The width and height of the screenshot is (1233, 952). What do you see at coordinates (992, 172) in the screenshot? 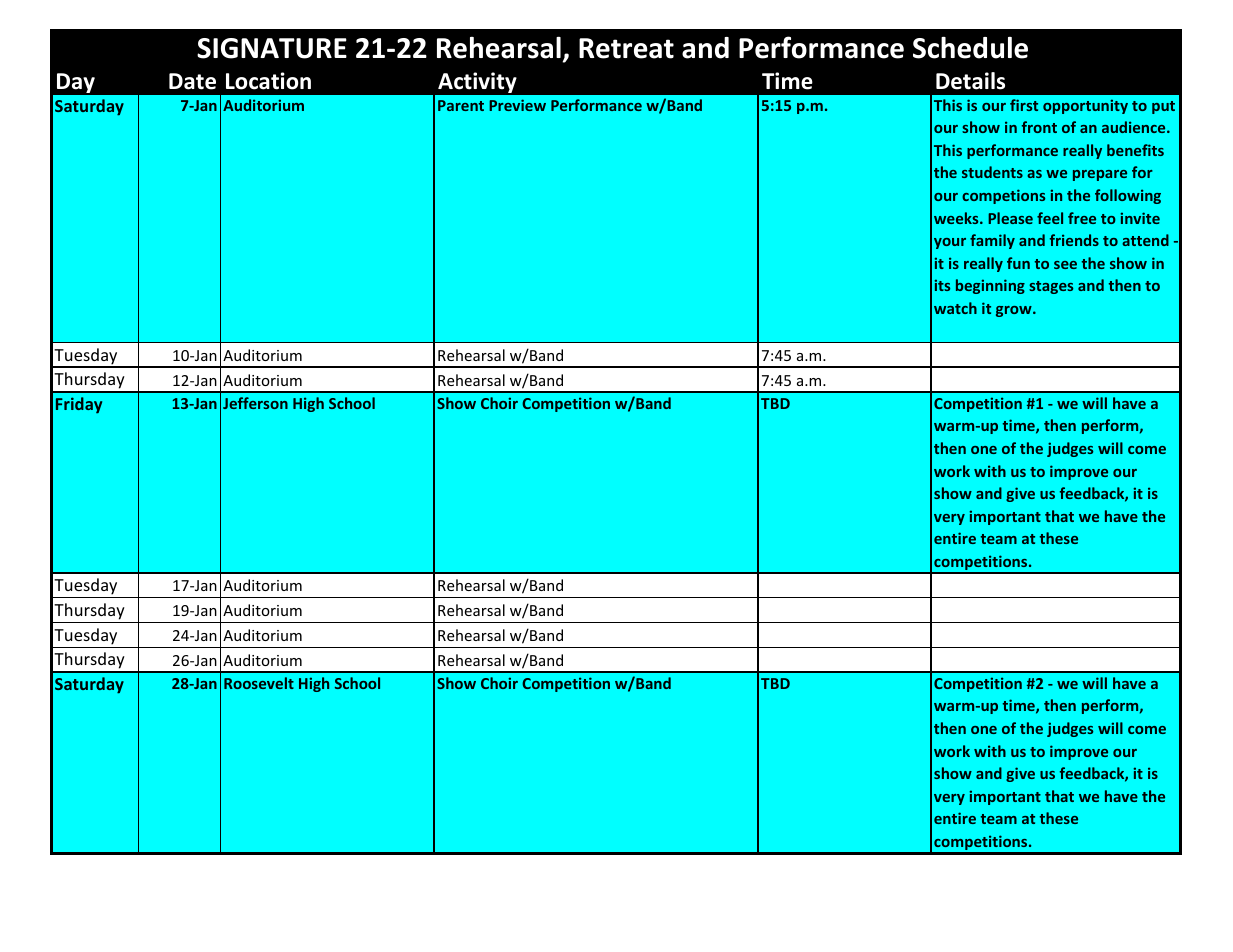
I see `students` at bounding box center [992, 172].
